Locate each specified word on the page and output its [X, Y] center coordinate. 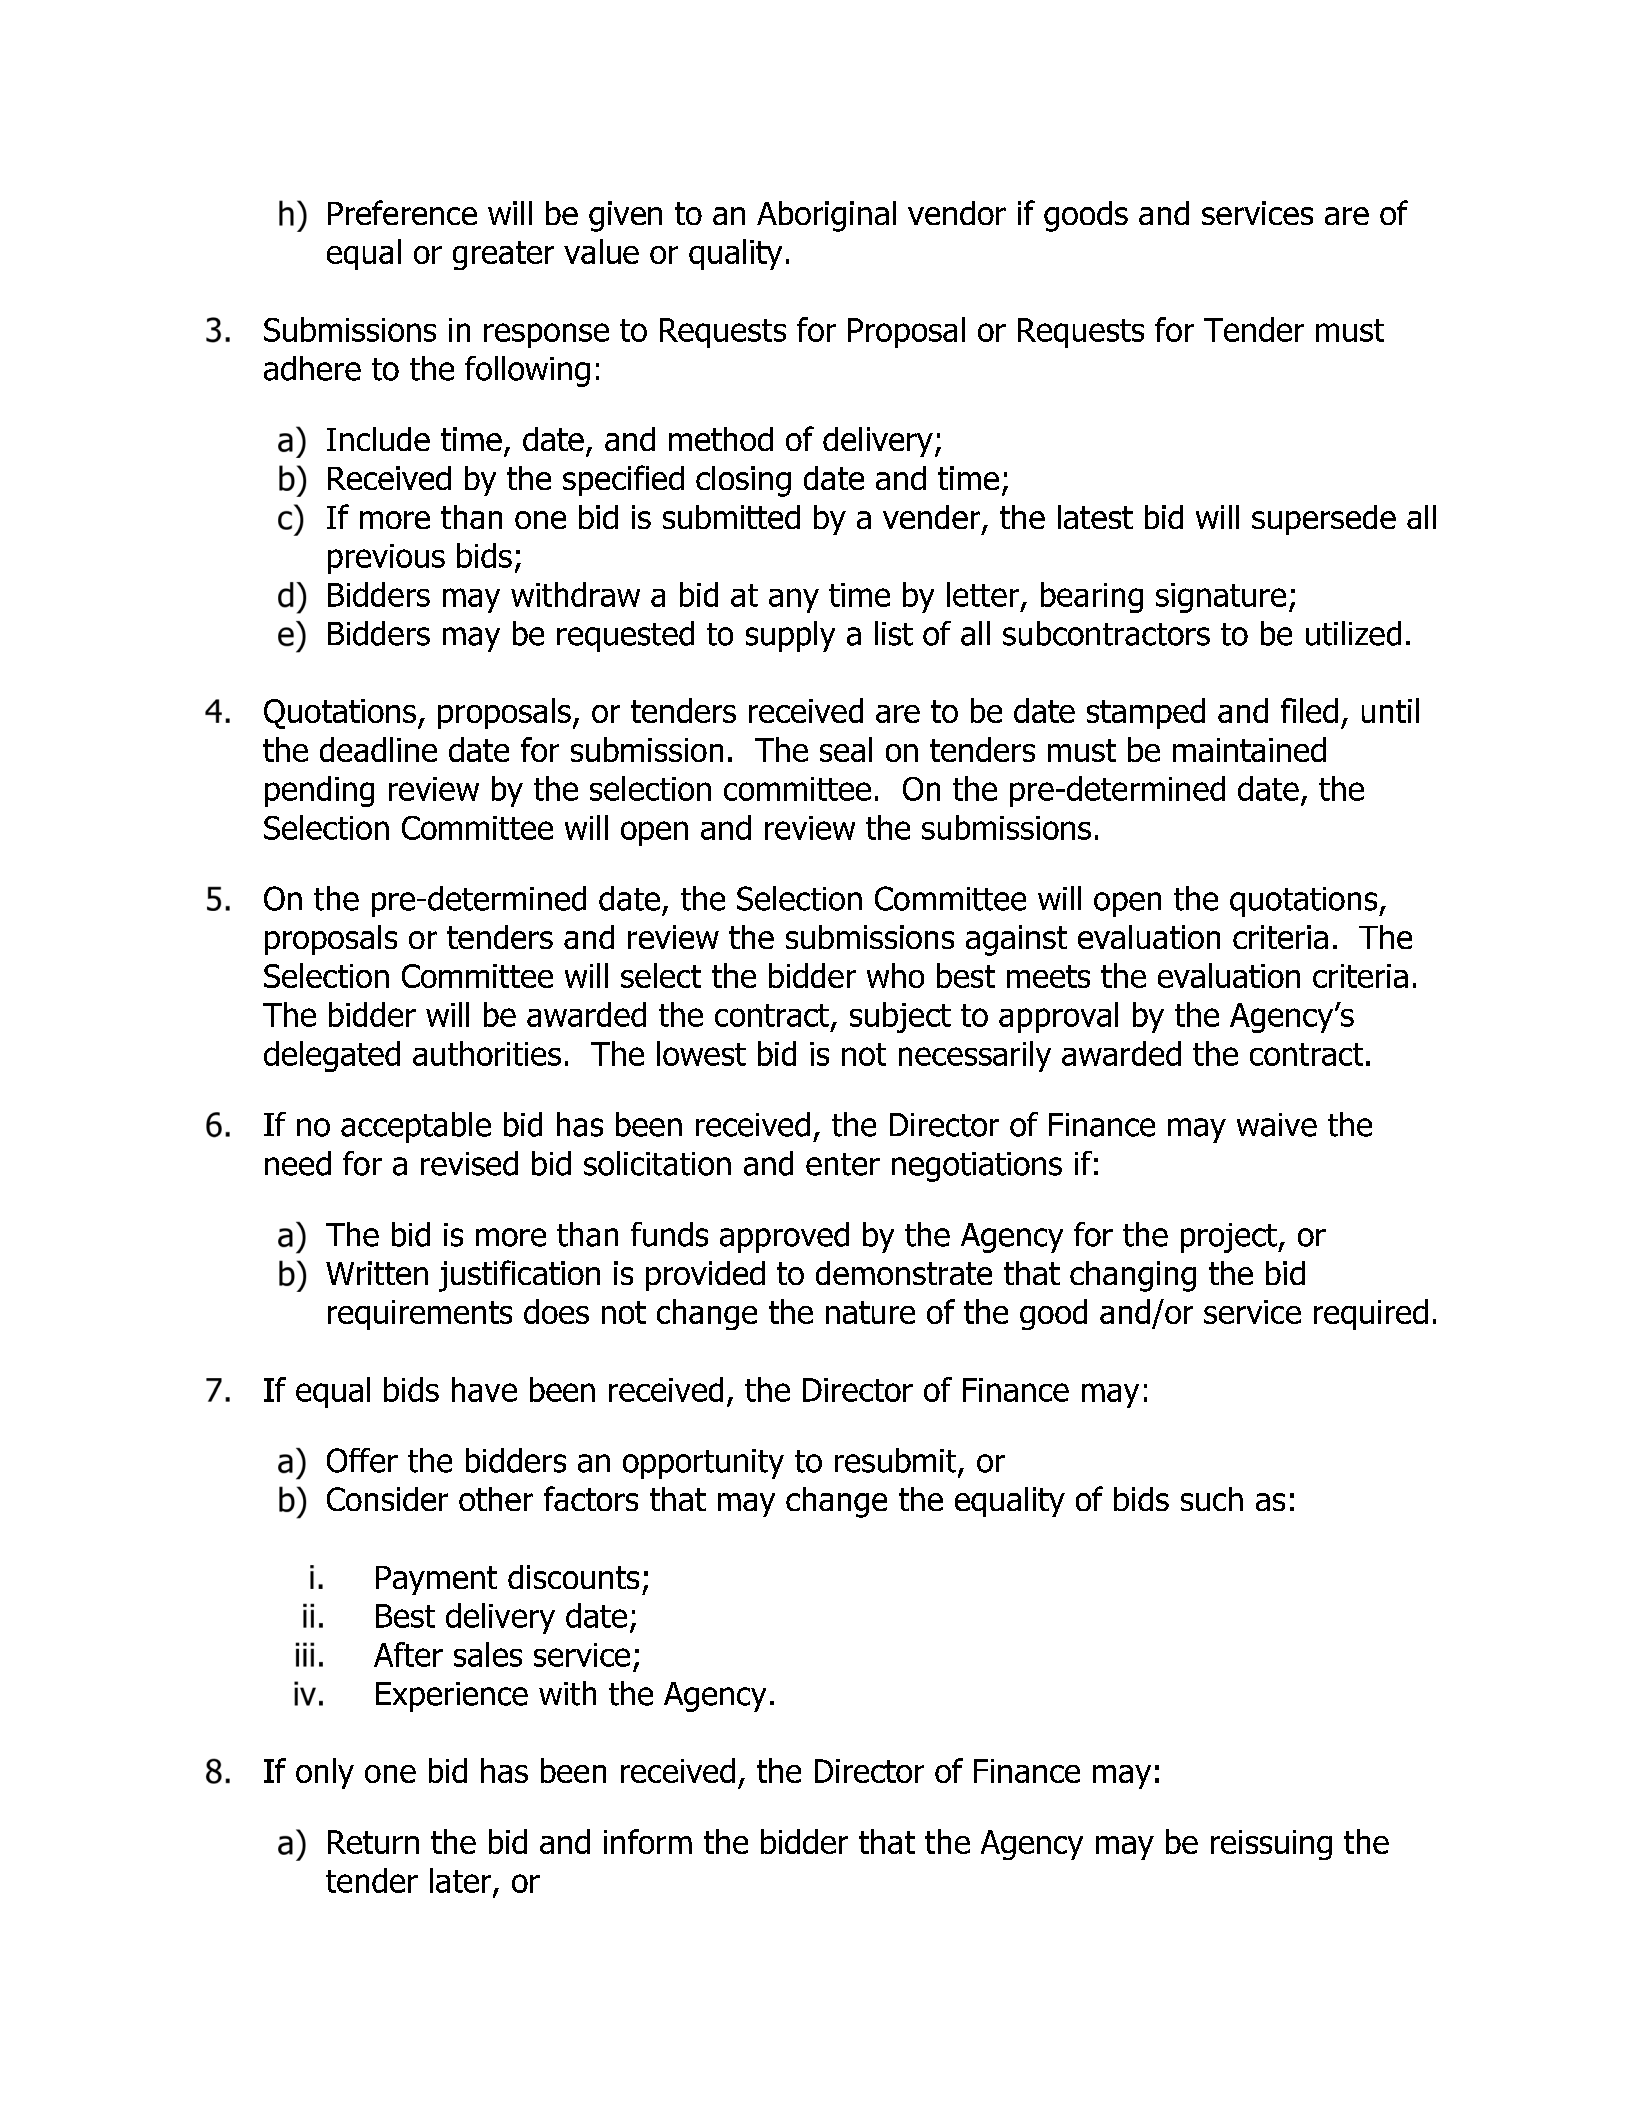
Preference [402, 212]
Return [373, 1842]
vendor [957, 213]
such [1212, 1499]
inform [648, 1841]
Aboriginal [826, 216]
